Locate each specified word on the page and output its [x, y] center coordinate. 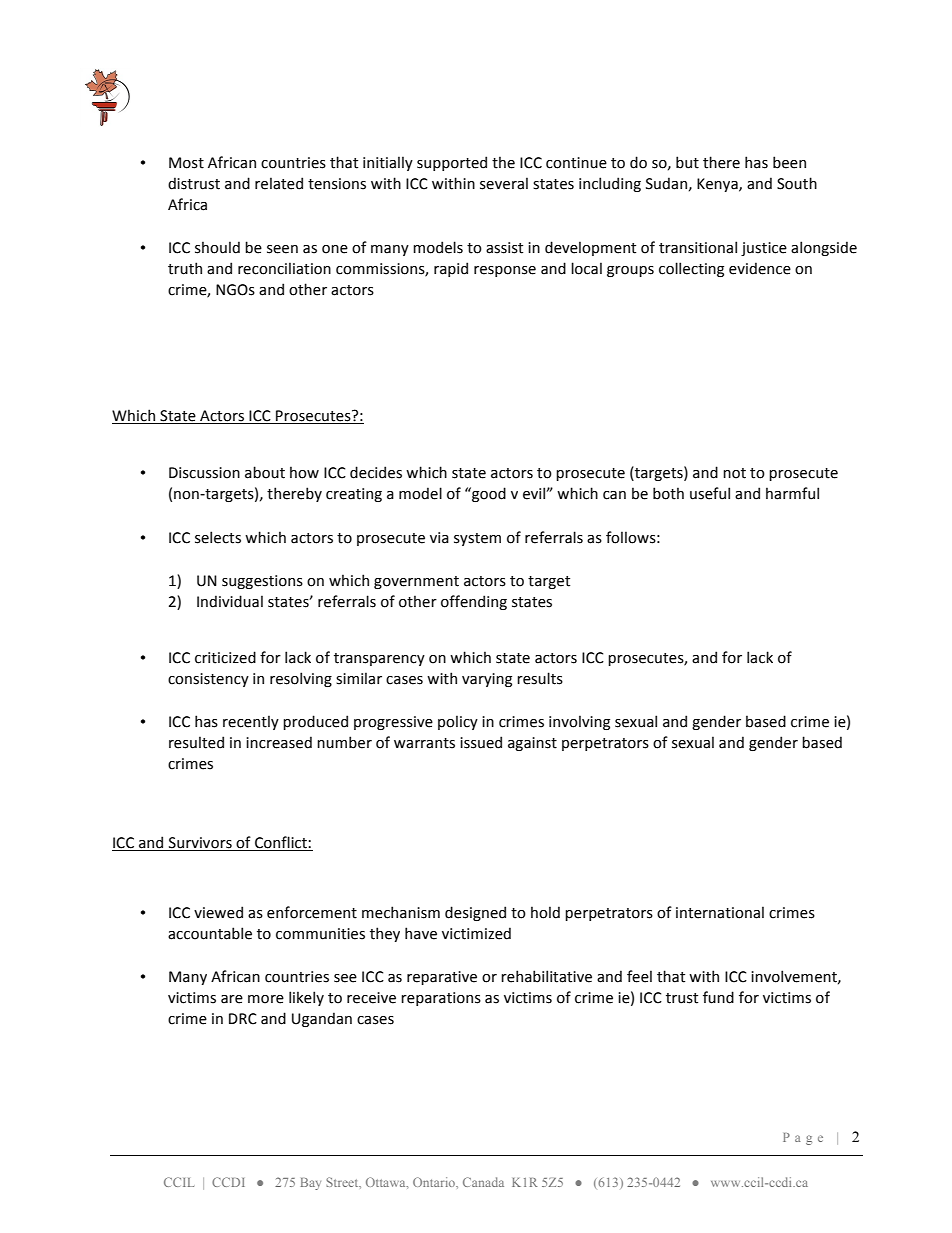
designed [475, 913]
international [720, 912]
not [734, 473]
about [265, 472]
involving [579, 722]
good [488, 494]
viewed [218, 912]
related [279, 183]
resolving [301, 679]
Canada [483, 1182]
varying [487, 680]
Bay [311, 1184]
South [797, 183]
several [504, 183]
